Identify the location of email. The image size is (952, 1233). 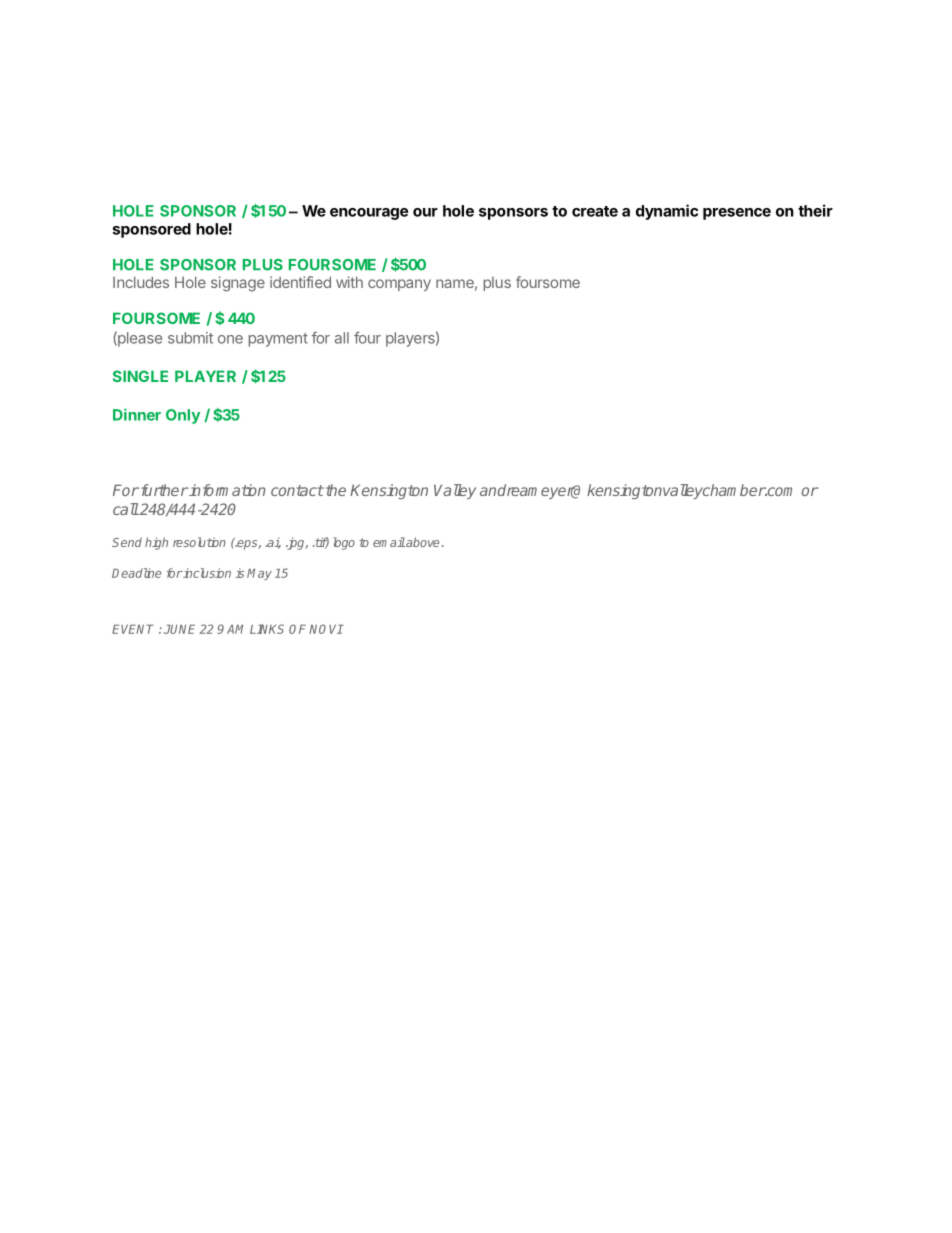
(389, 542).
